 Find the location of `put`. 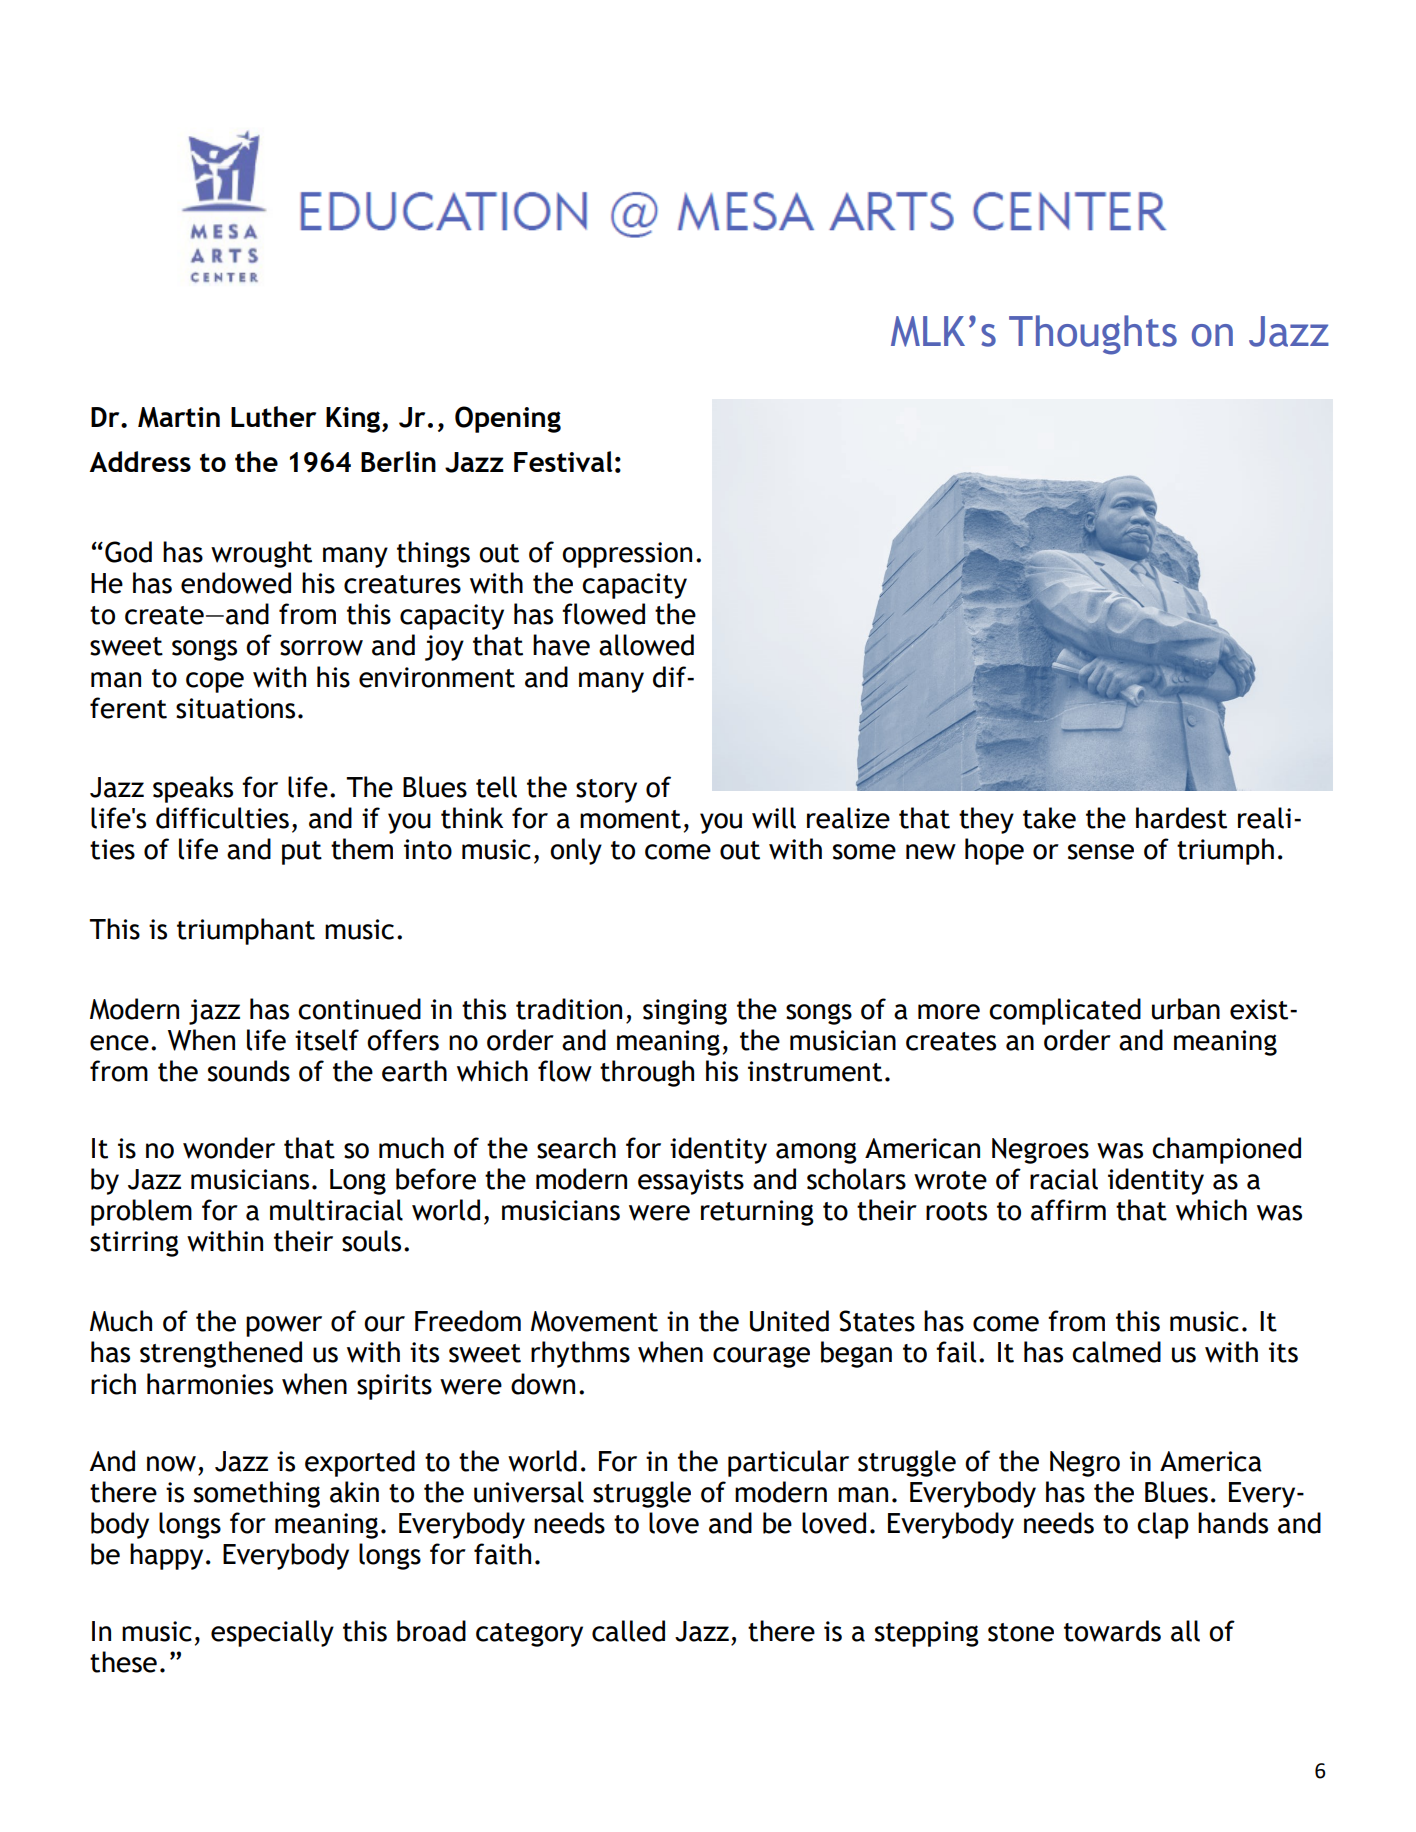

put is located at coordinates (302, 853).
